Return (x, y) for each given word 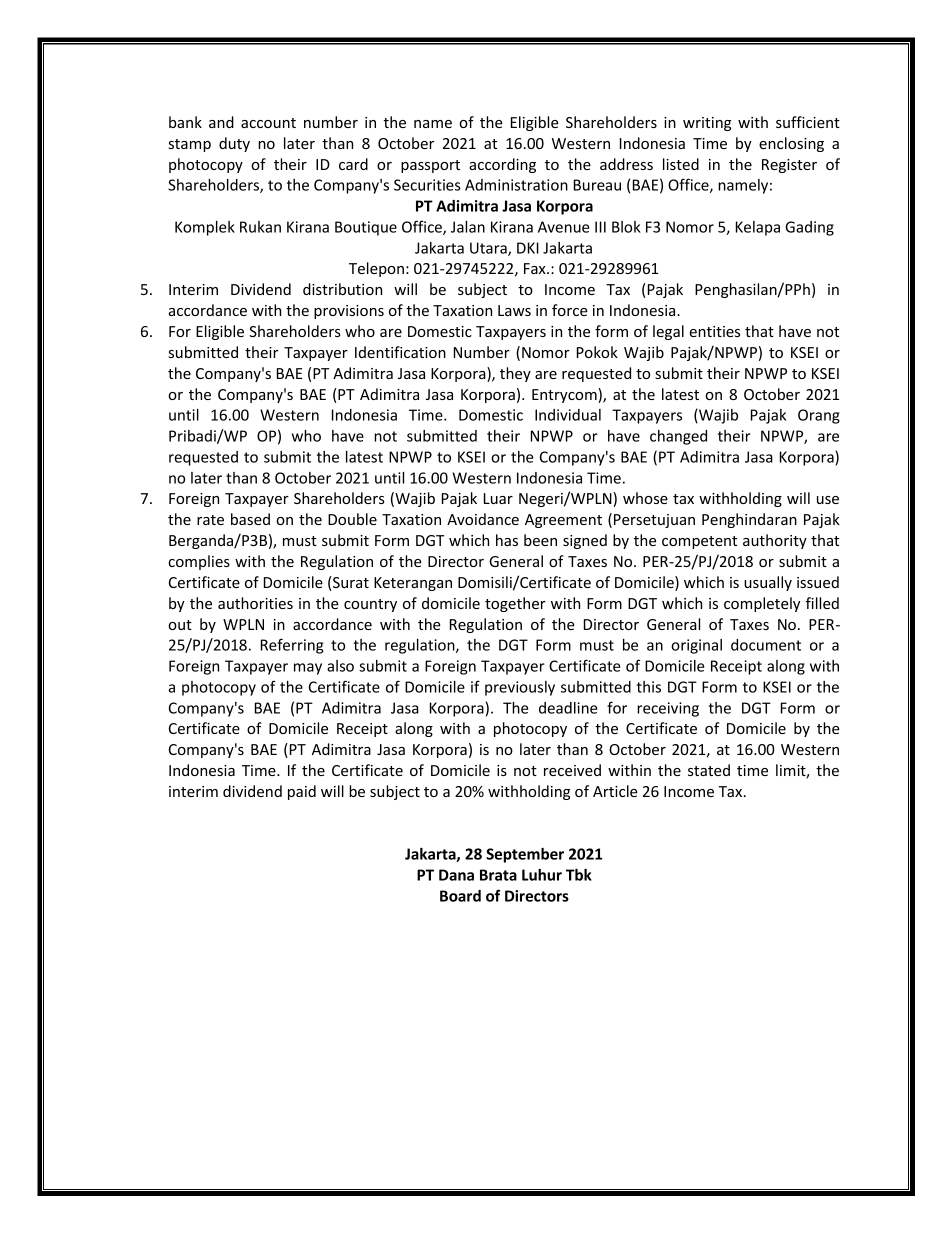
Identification (400, 352)
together (515, 604)
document (766, 645)
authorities (255, 603)
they (515, 374)
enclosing (791, 144)
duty (234, 144)
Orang (819, 416)
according (502, 165)
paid (302, 792)
